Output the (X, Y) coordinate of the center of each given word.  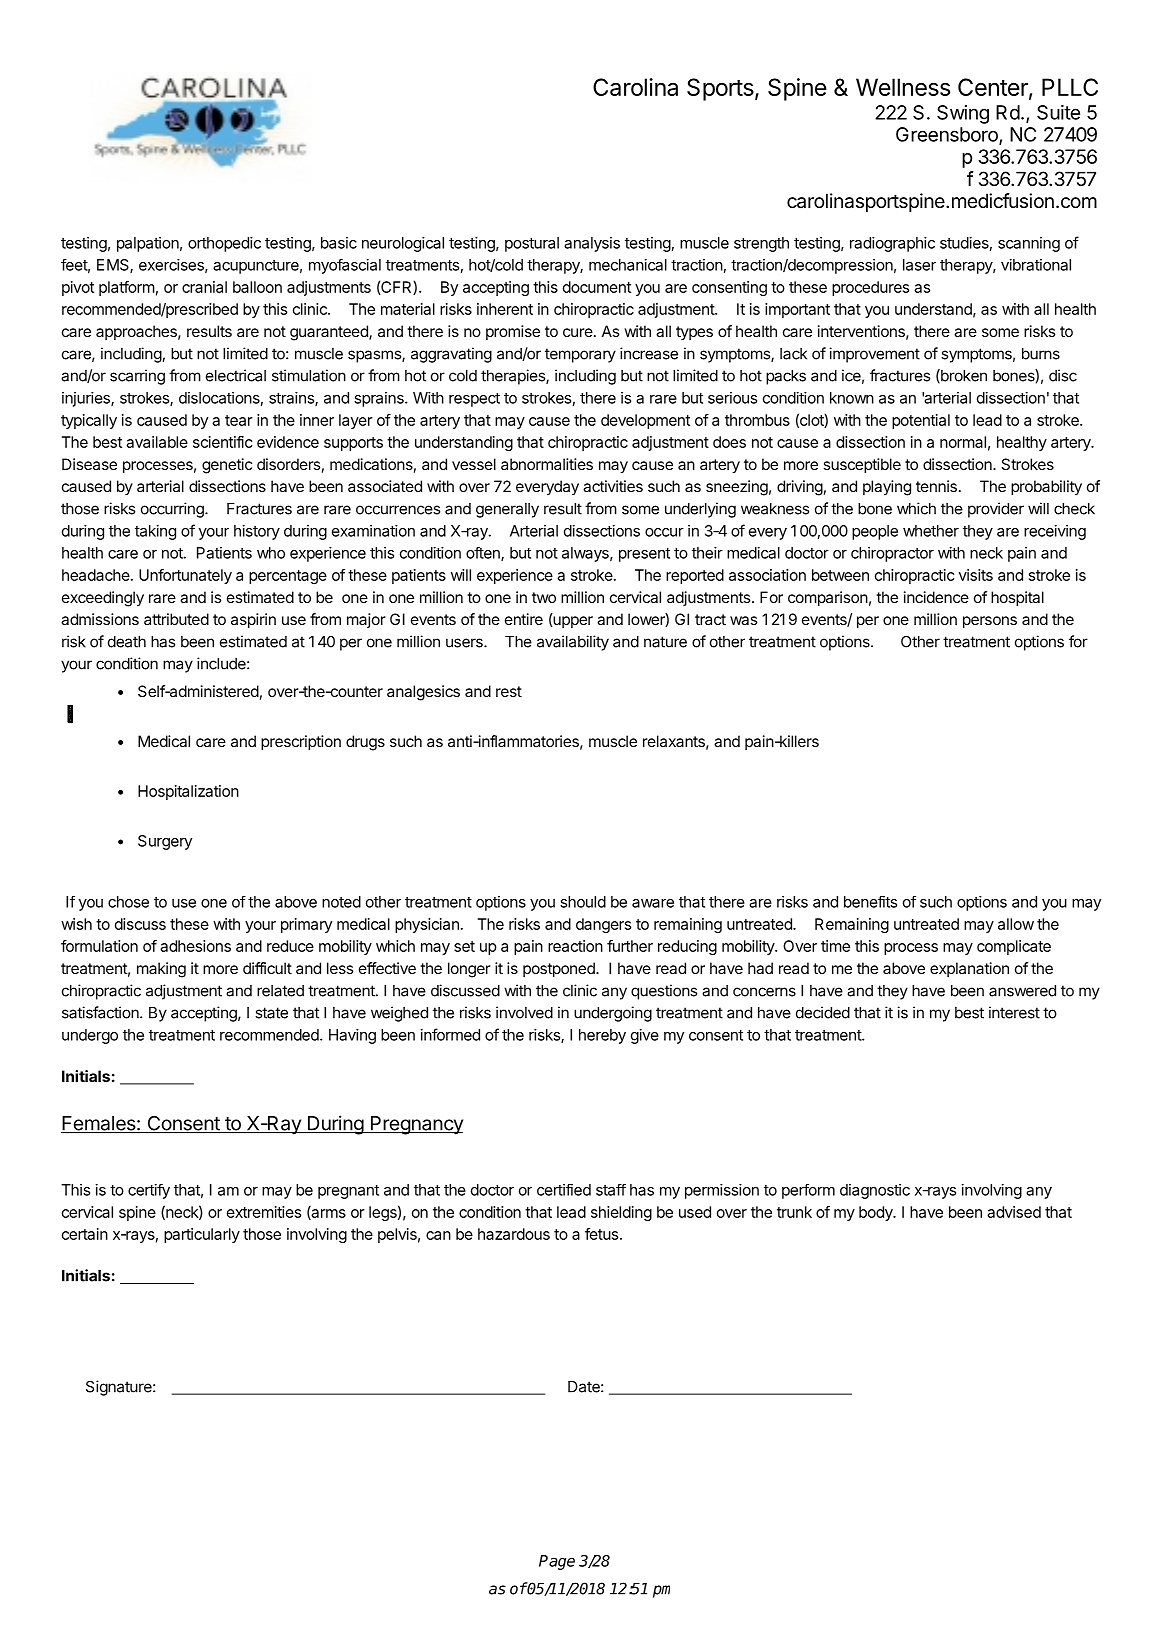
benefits (870, 902)
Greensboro (948, 135)
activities (613, 486)
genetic (227, 466)
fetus (603, 1234)
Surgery (165, 842)
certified (564, 1190)
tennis (936, 486)
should (583, 902)
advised (1014, 1212)
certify (149, 1191)
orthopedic (224, 244)
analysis (592, 244)
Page (557, 1562)
